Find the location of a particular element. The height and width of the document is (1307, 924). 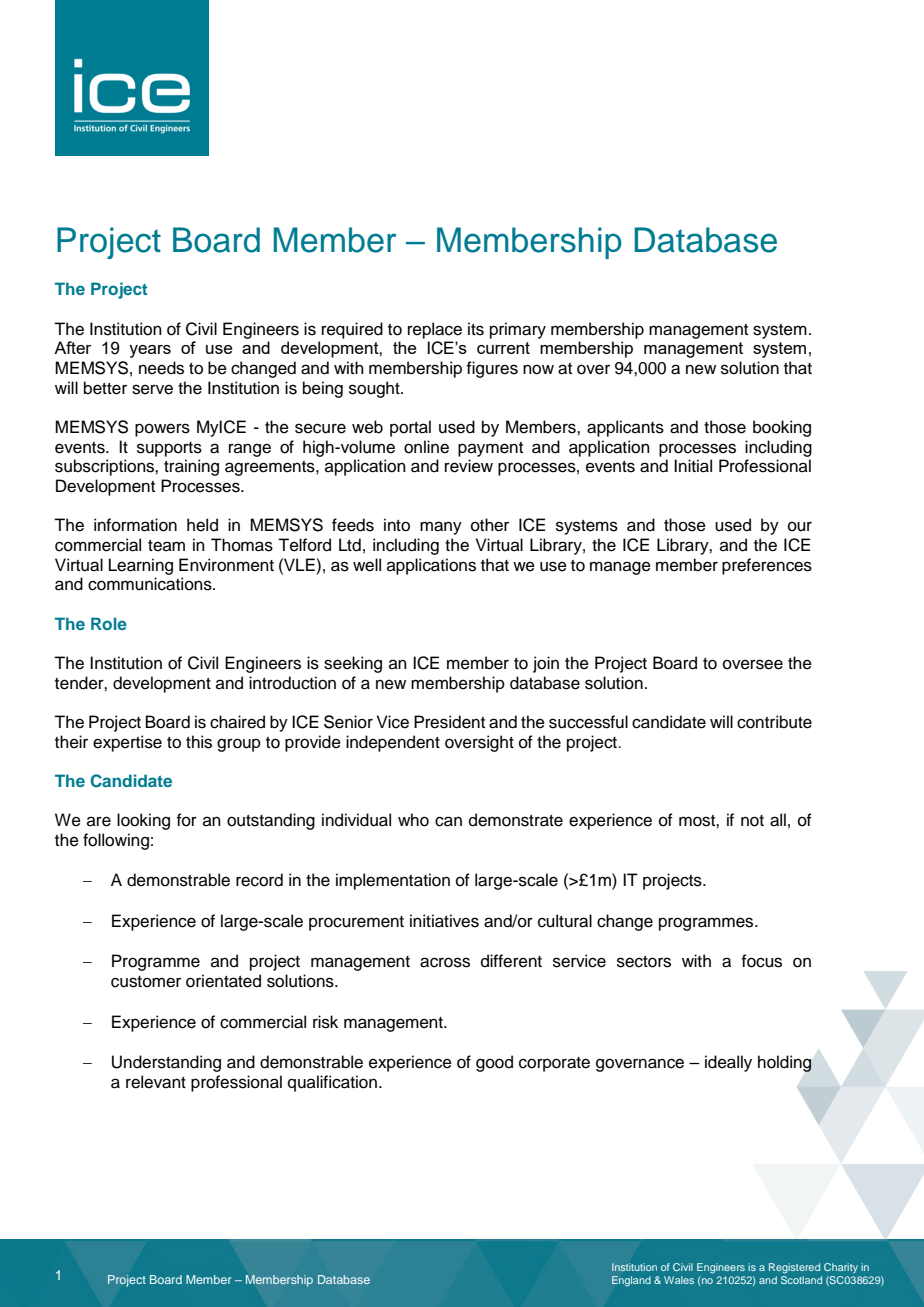

years is located at coordinates (150, 351).
